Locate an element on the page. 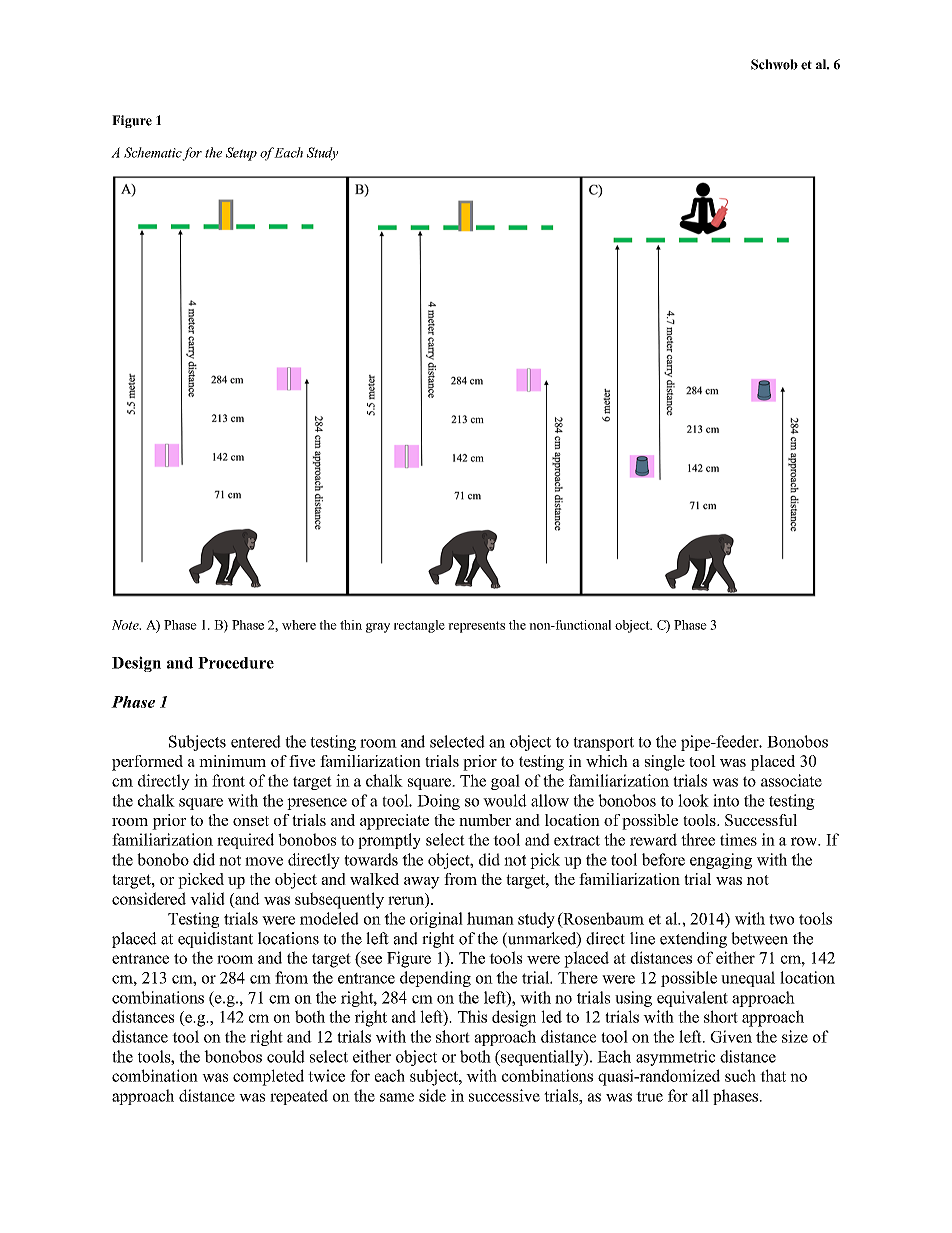 This image has width=952, height=1233. Procedure is located at coordinates (236, 663).
